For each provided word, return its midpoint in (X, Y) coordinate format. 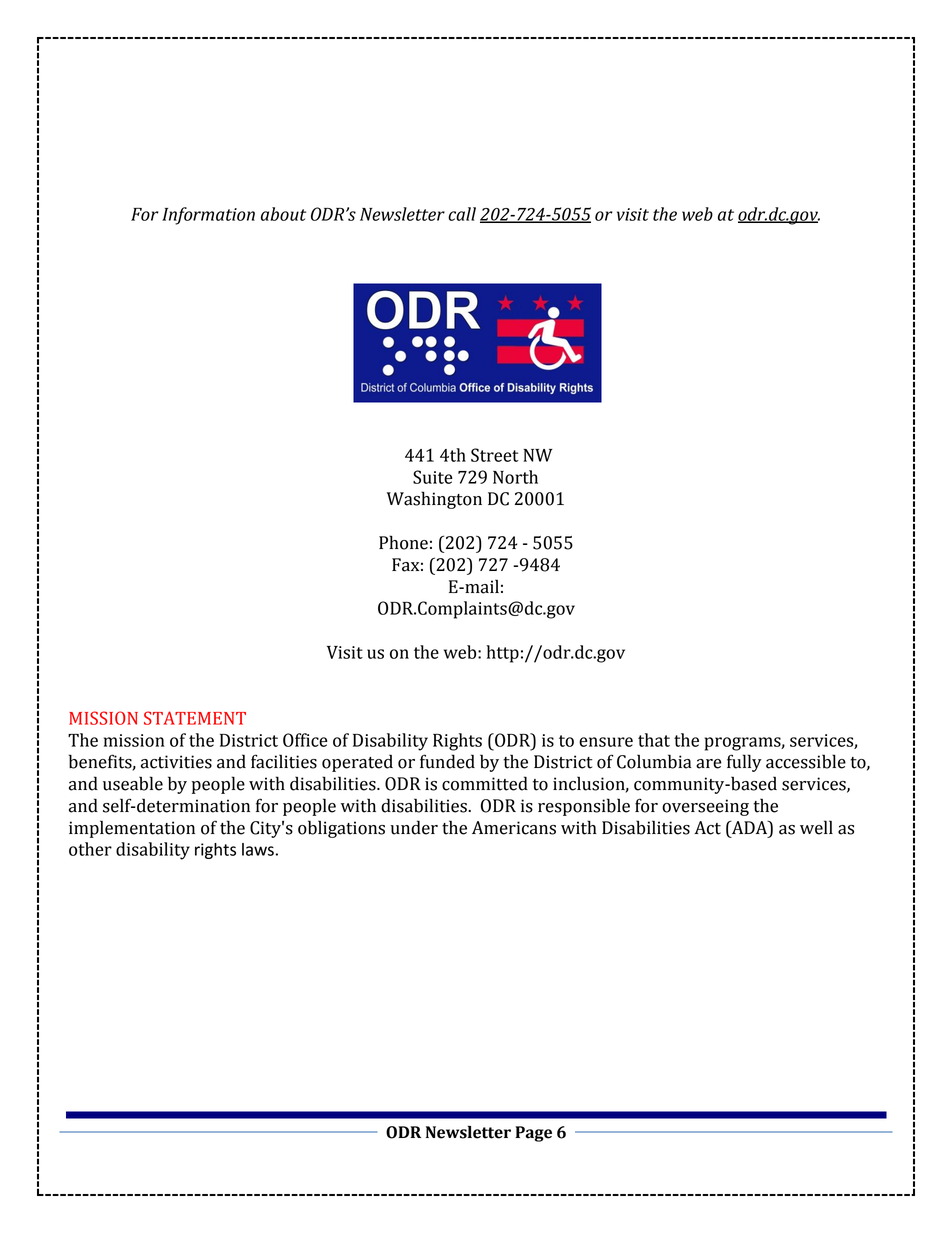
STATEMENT (195, 718)
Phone (403, 542)
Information (208, 216)
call (462, 214)
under (414, 827)
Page (533, 1134)
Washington (434, 500)
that (654, 740)
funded (447, 761)
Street (495, 455)
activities (176, 762)
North (515, 477)
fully (744, 763)
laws (258, 849)
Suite (433, 477)
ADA (749, 827)
